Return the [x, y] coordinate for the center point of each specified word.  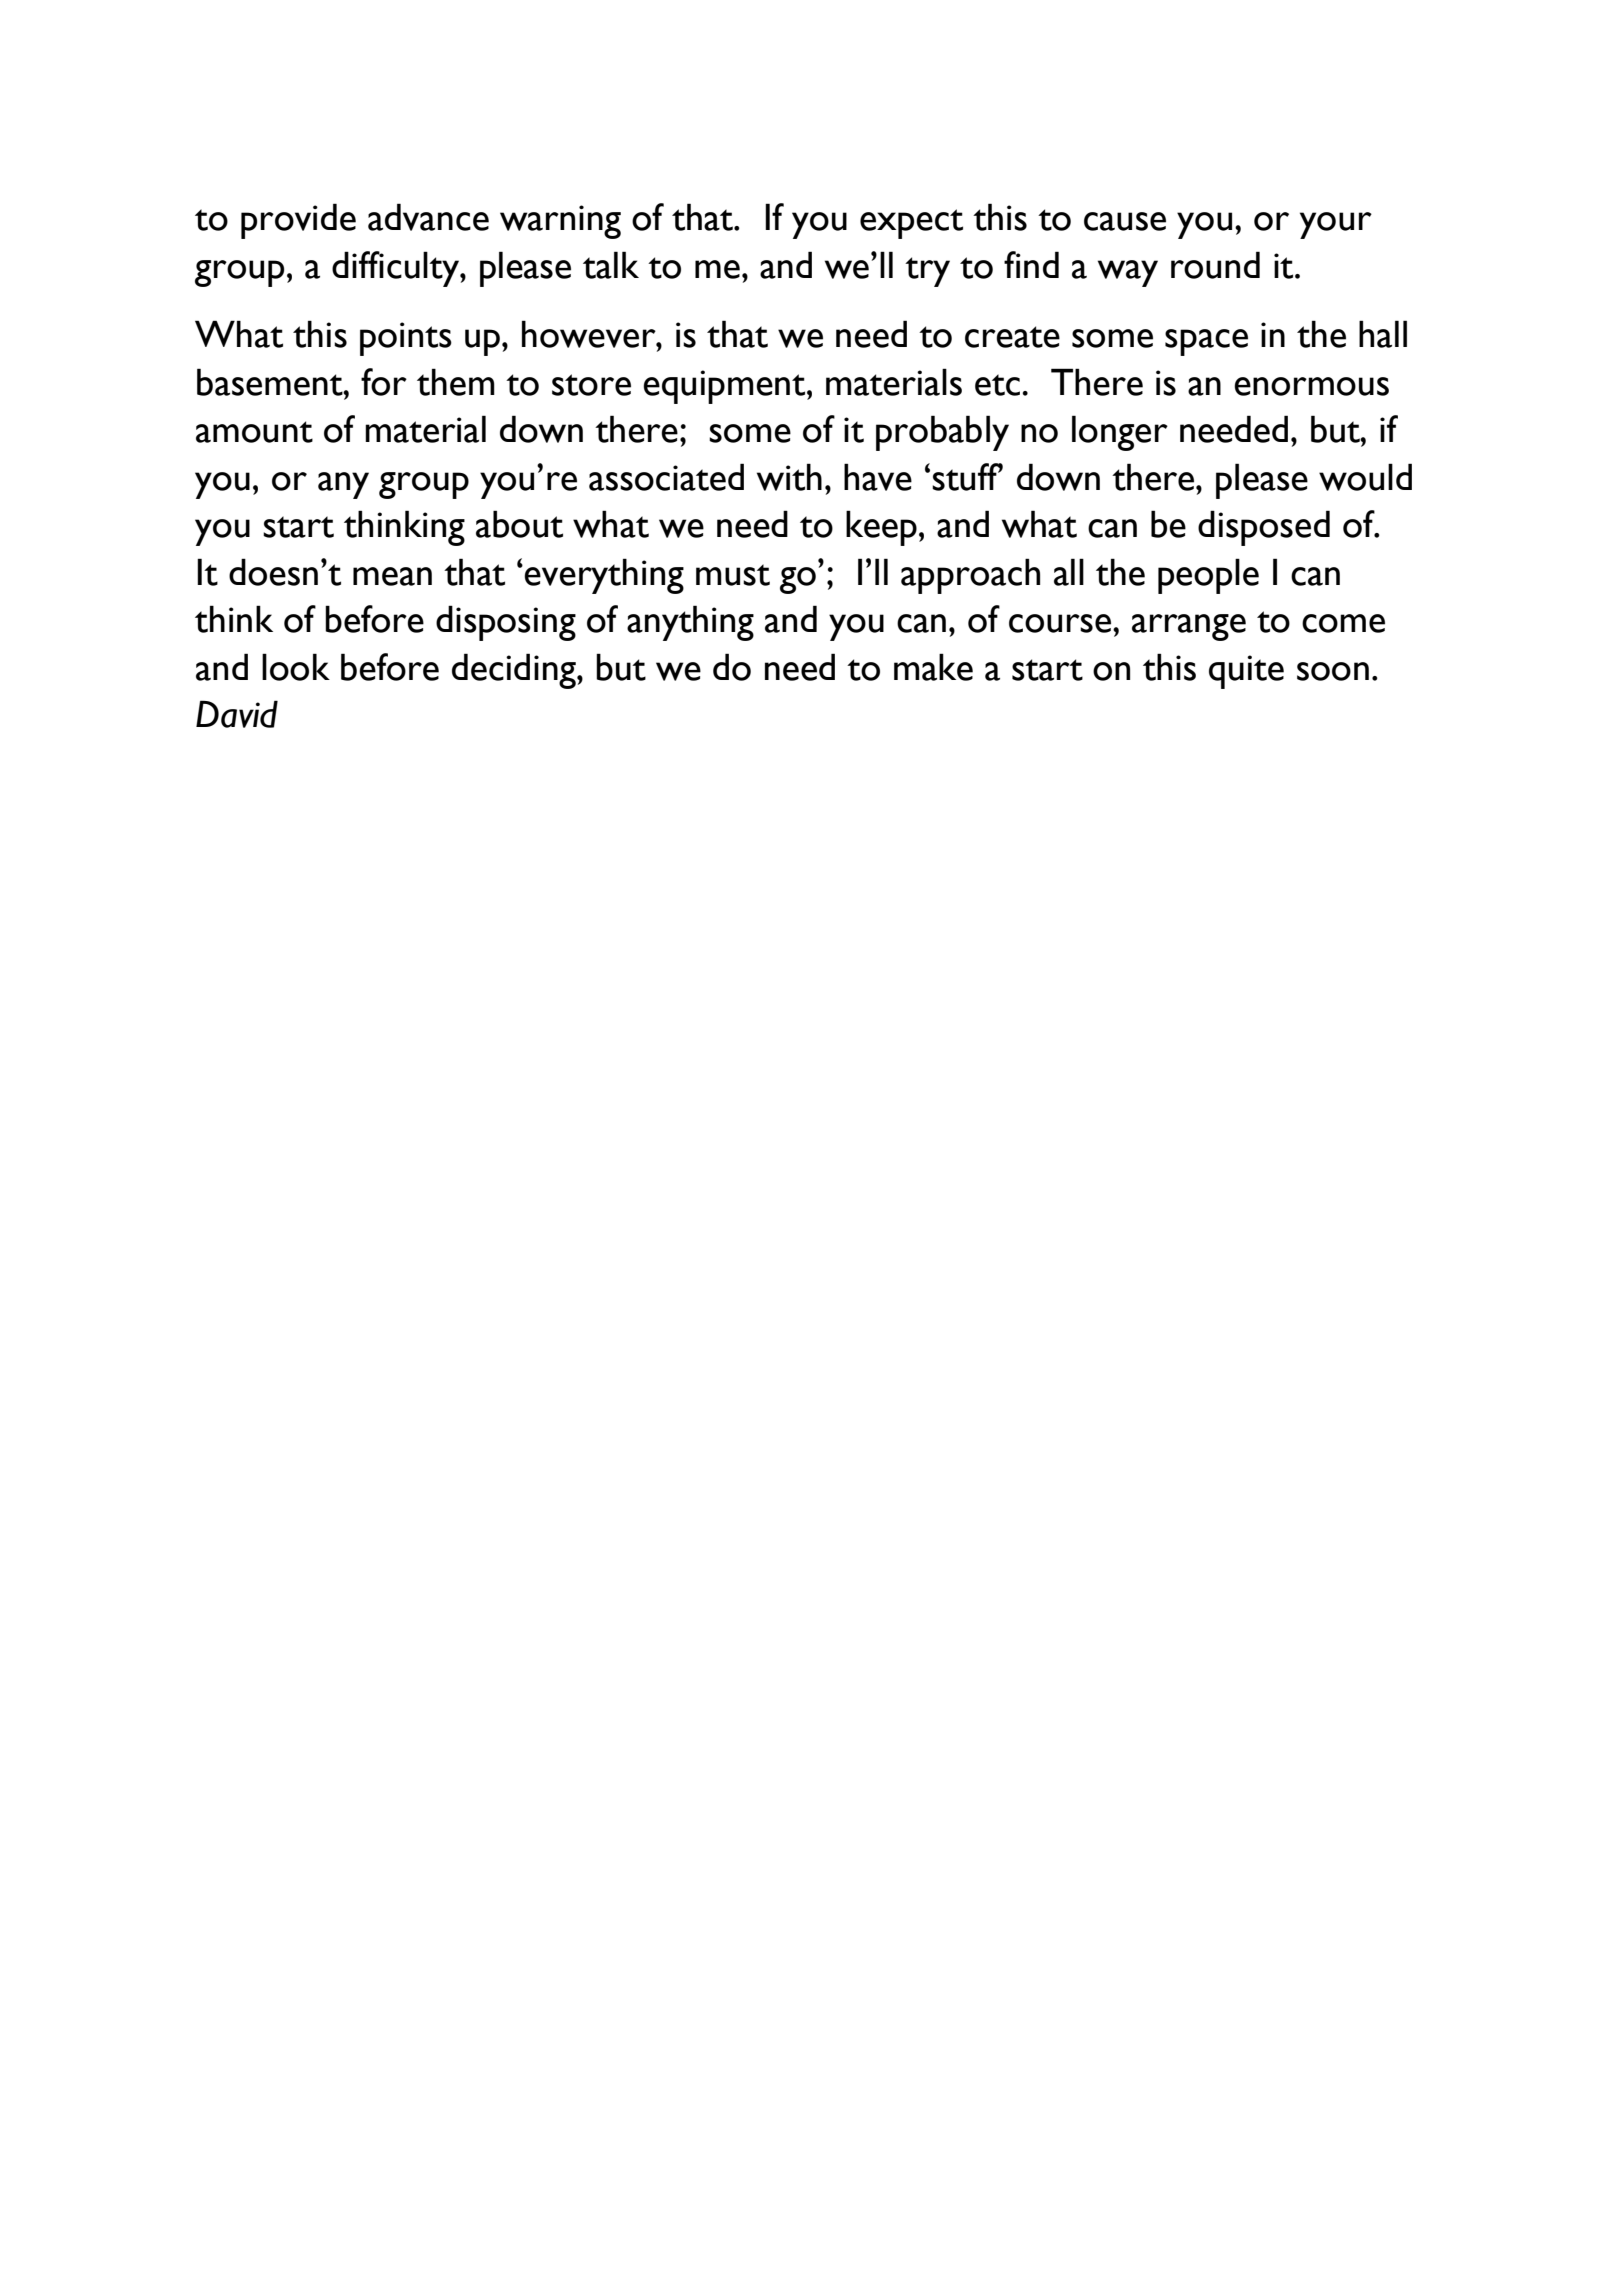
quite [1246, 672]
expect [911, 224]
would [1365, 477]
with [789, 477]
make [933, 667]
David [237, 714]
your [1336, 225]
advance [428, 217]
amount [254, 432]
